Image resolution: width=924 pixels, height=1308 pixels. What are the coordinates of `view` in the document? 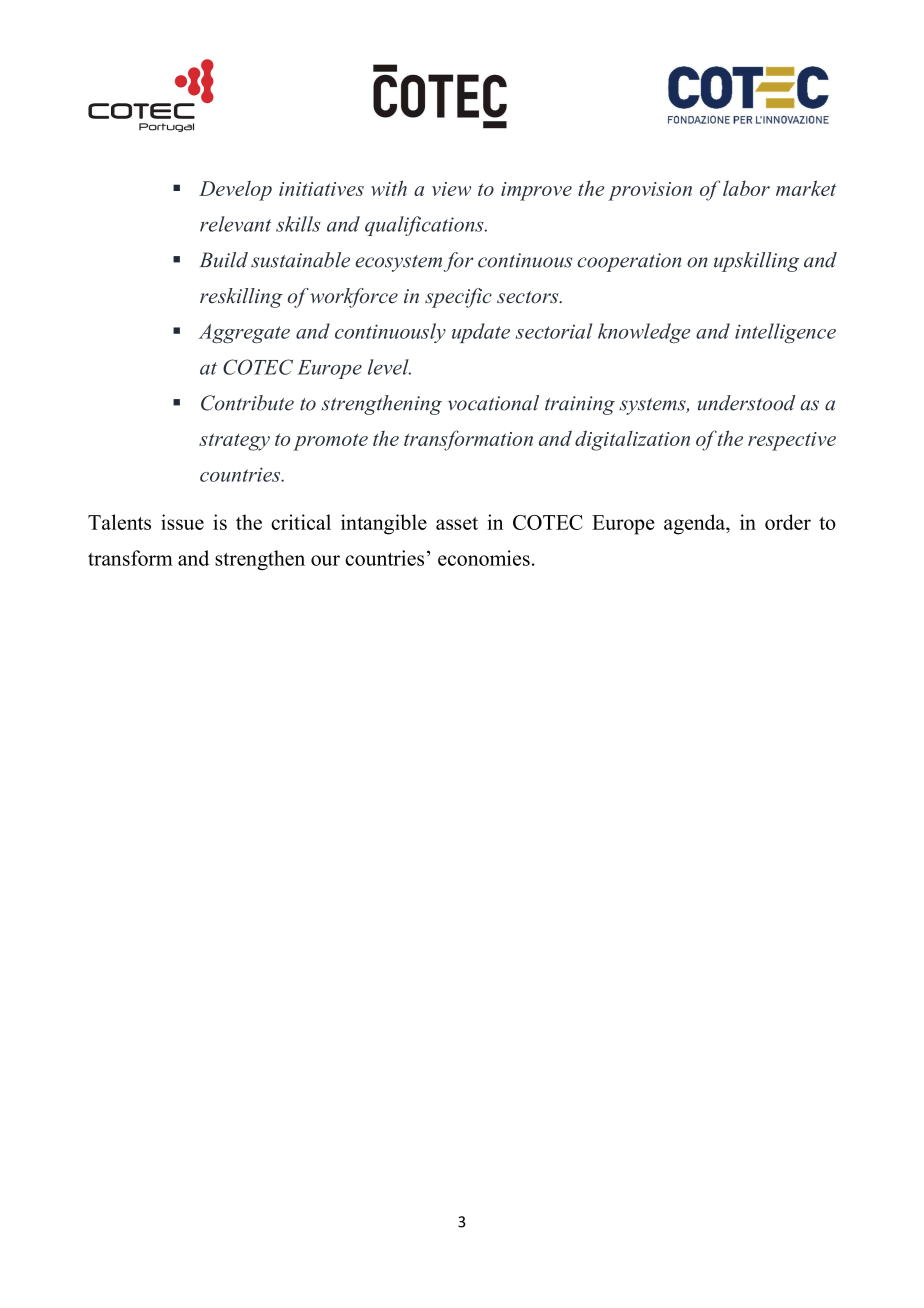 It's located at (451, 189).
